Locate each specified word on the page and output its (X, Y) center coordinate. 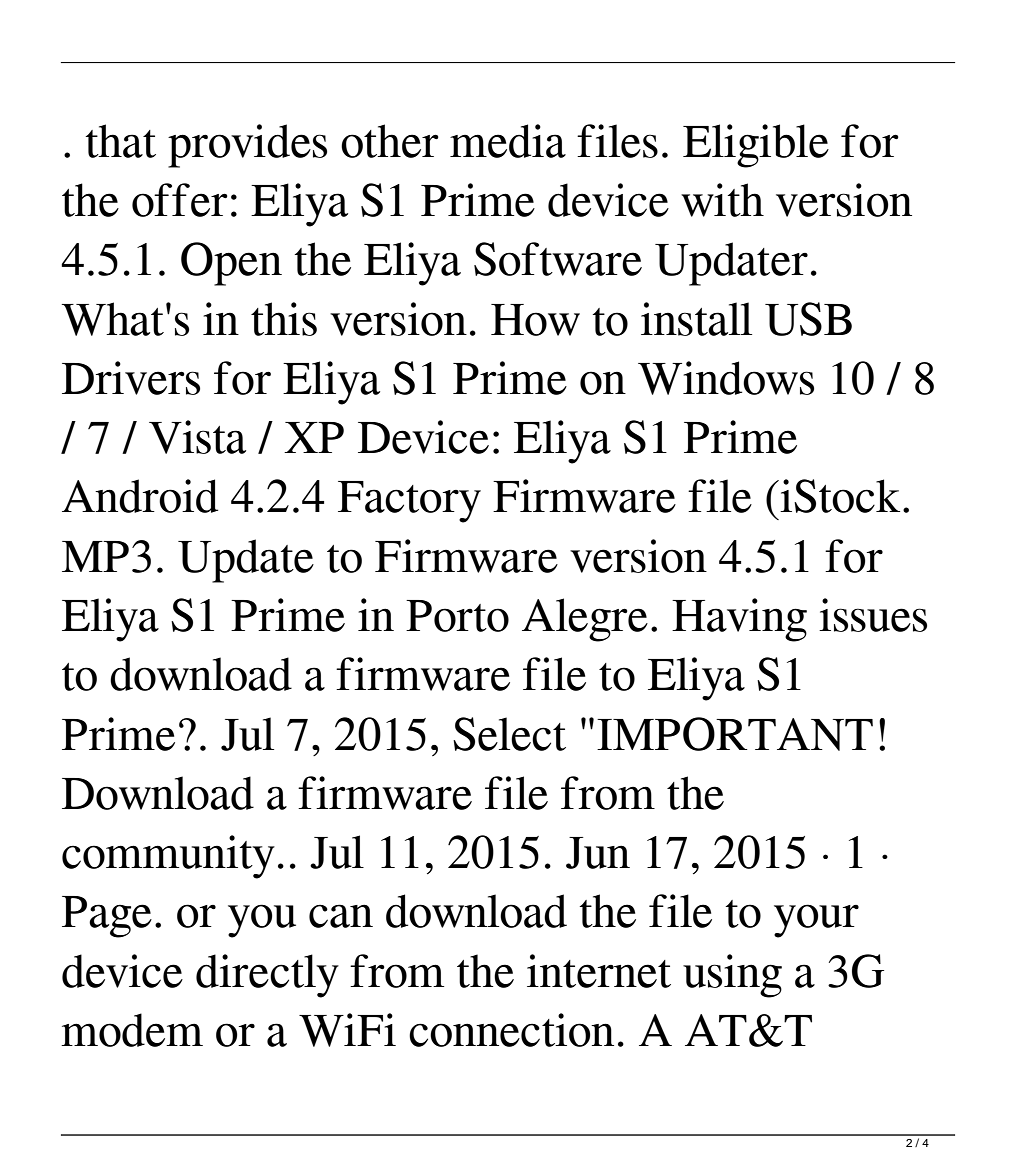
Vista (197, 437)
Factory (409, 502)
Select (509, 734)
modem (132, 1030)
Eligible (756, 146)
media (508, 141)
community (168, 857)
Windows (726, 378)
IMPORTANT (735, 734)
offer (180, 200)
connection (511, 1030)
